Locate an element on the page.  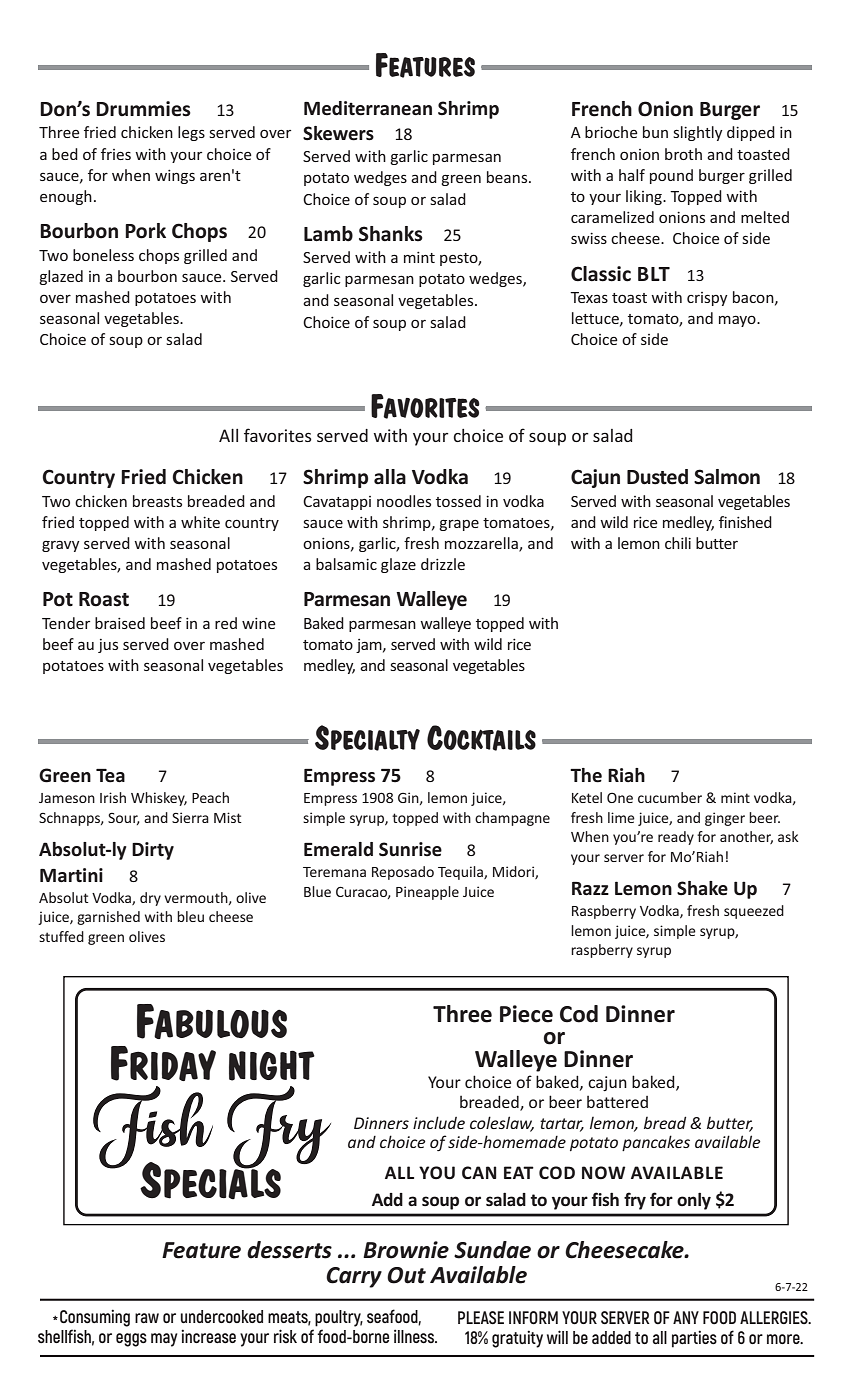
fries is located at coordinates (116, 154).
